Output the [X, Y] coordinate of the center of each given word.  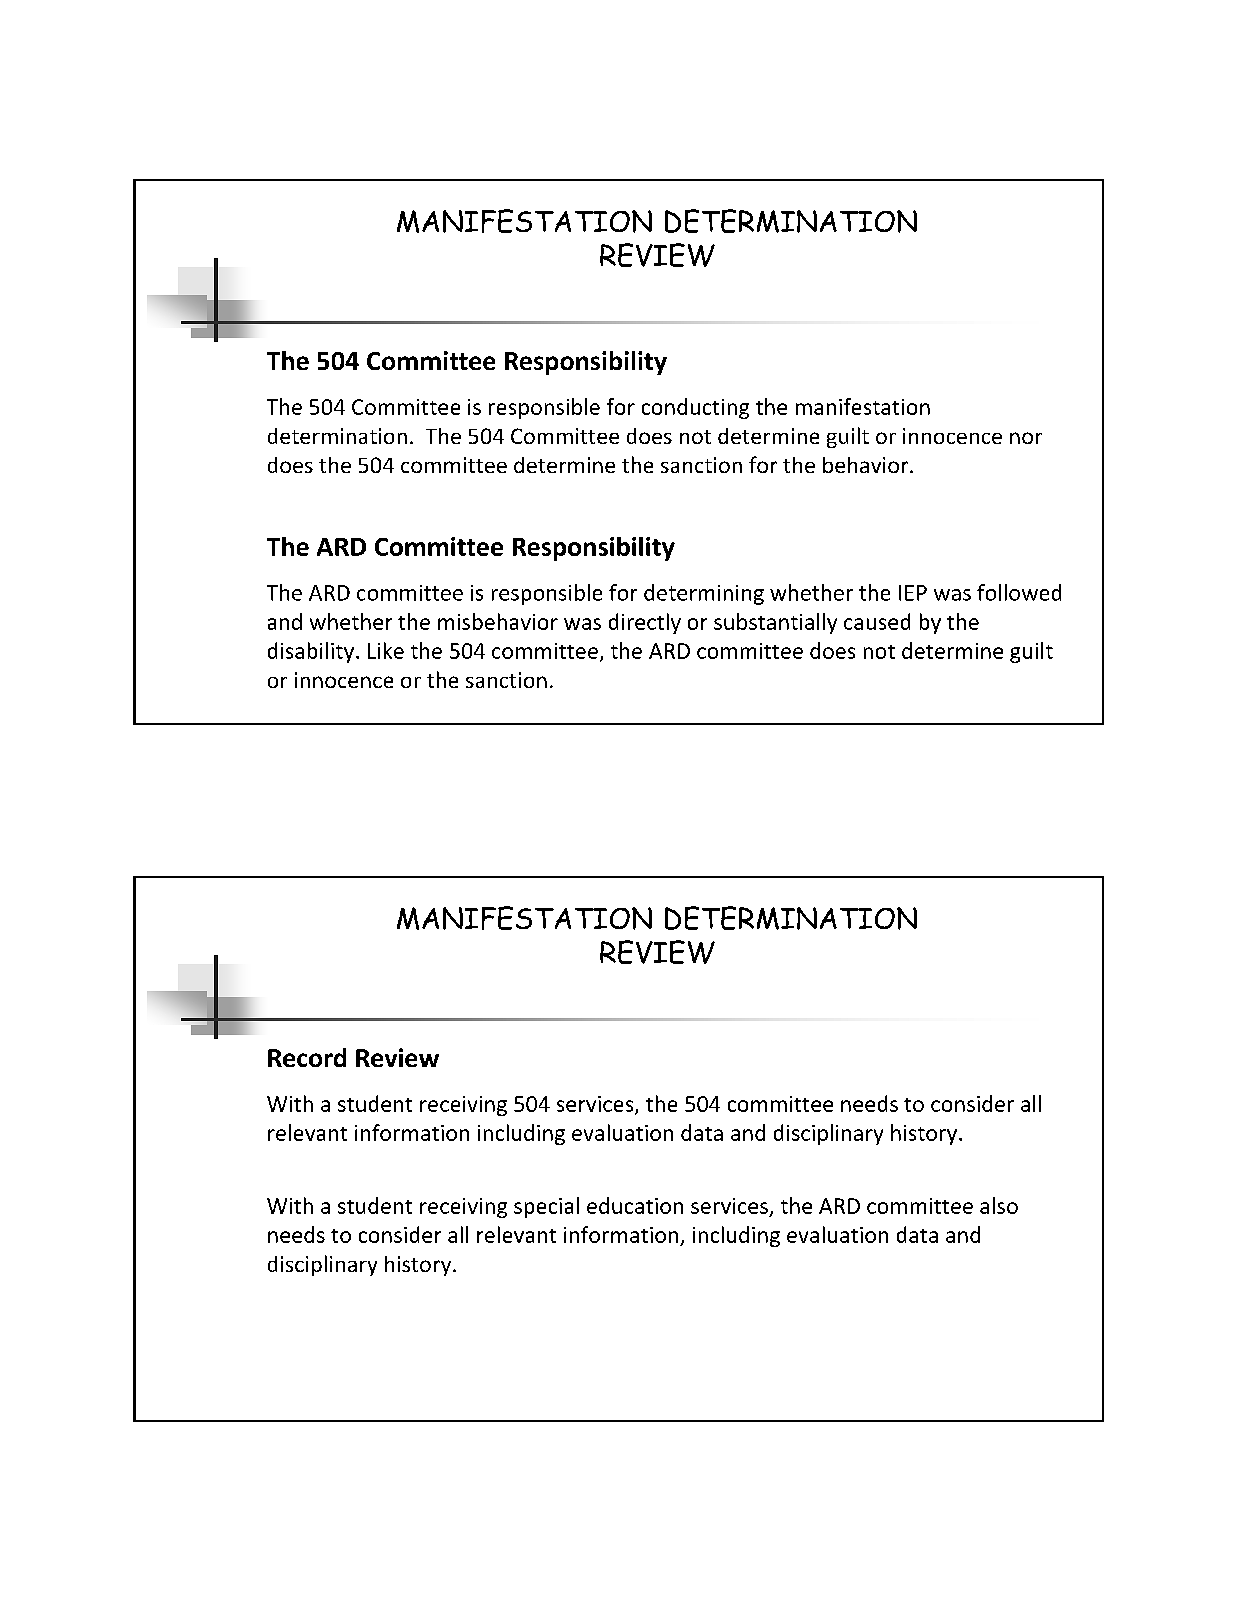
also [999, 1205]
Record [307, 1057]
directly [645, 623]
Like [386, 650]
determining [704, 594]
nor [1026, 438]
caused [877, 621]
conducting [695, 408]
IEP [913, 593]
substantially [775, 623]
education [635, 1205]
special [546, 1207]
